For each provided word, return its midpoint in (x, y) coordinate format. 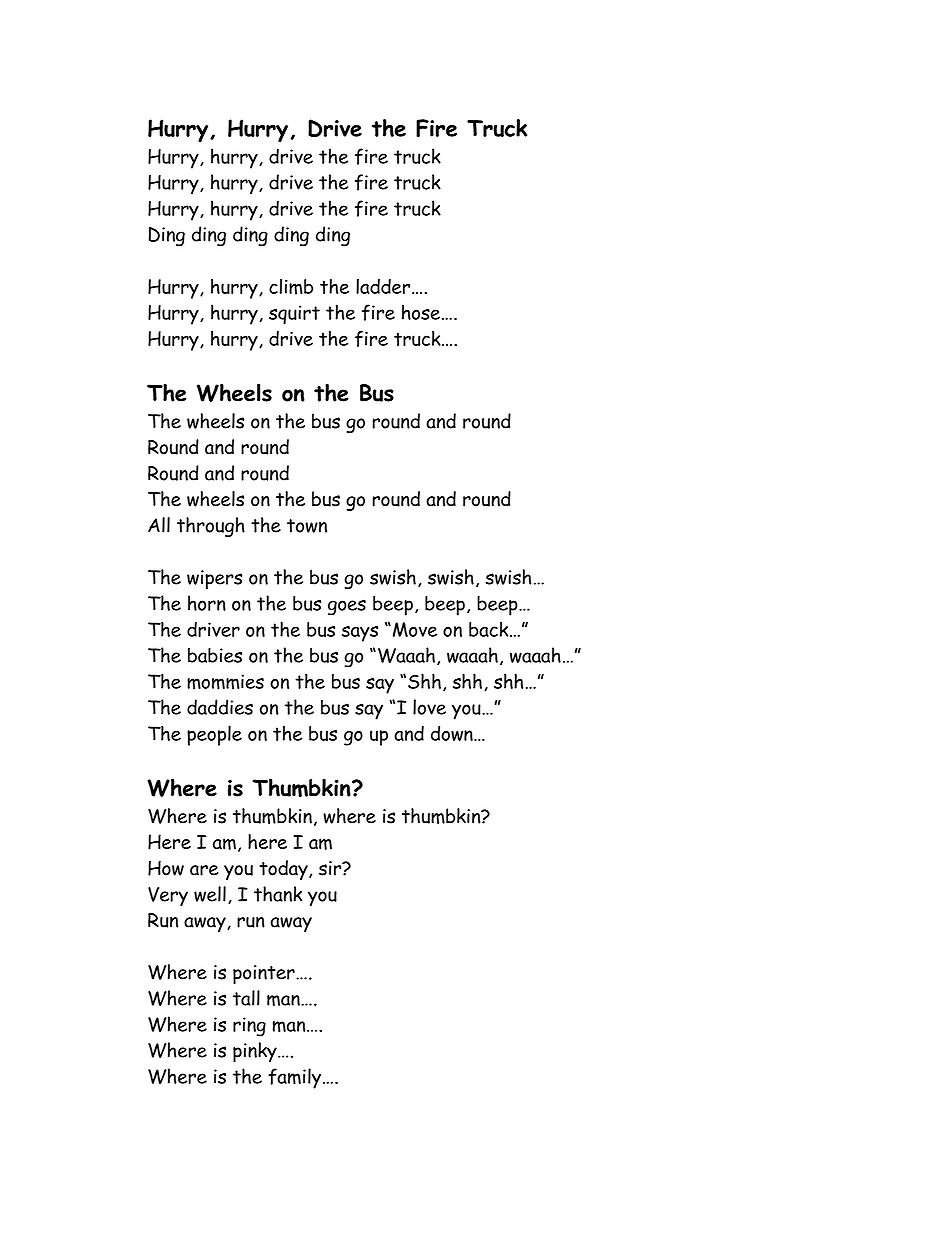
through (211, 527)
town (307, 526)
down (453, 733)
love (429, 707)
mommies (225, 682)
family (296, 1078)
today (284, 870)
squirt (294, 315)
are (204, 870)
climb (291, 286)
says (360, 634)
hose (421, 312)
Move (413, 629)
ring (249, 1027)
